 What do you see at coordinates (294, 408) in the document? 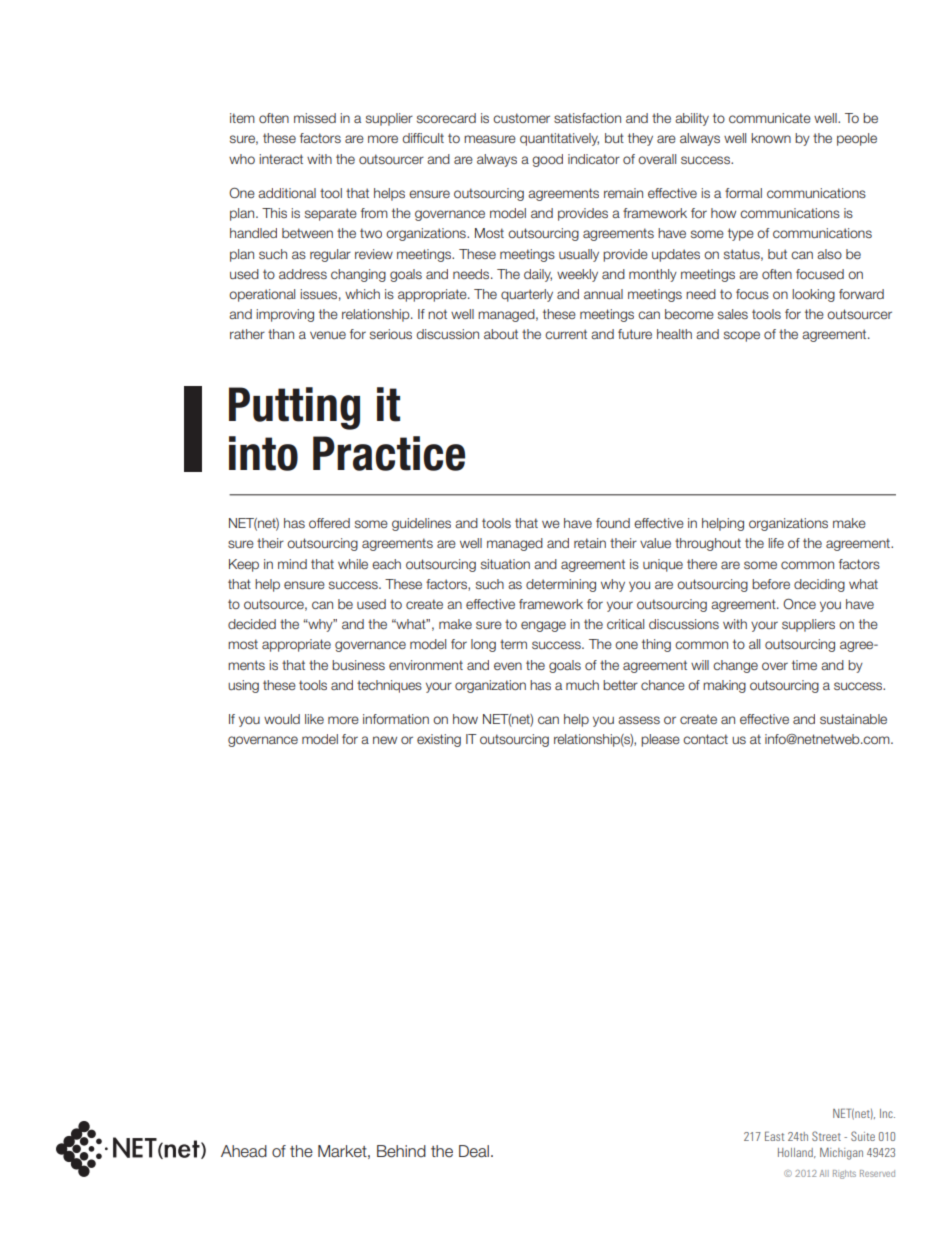
I see `Putting` at bounding box center [294, 408].
